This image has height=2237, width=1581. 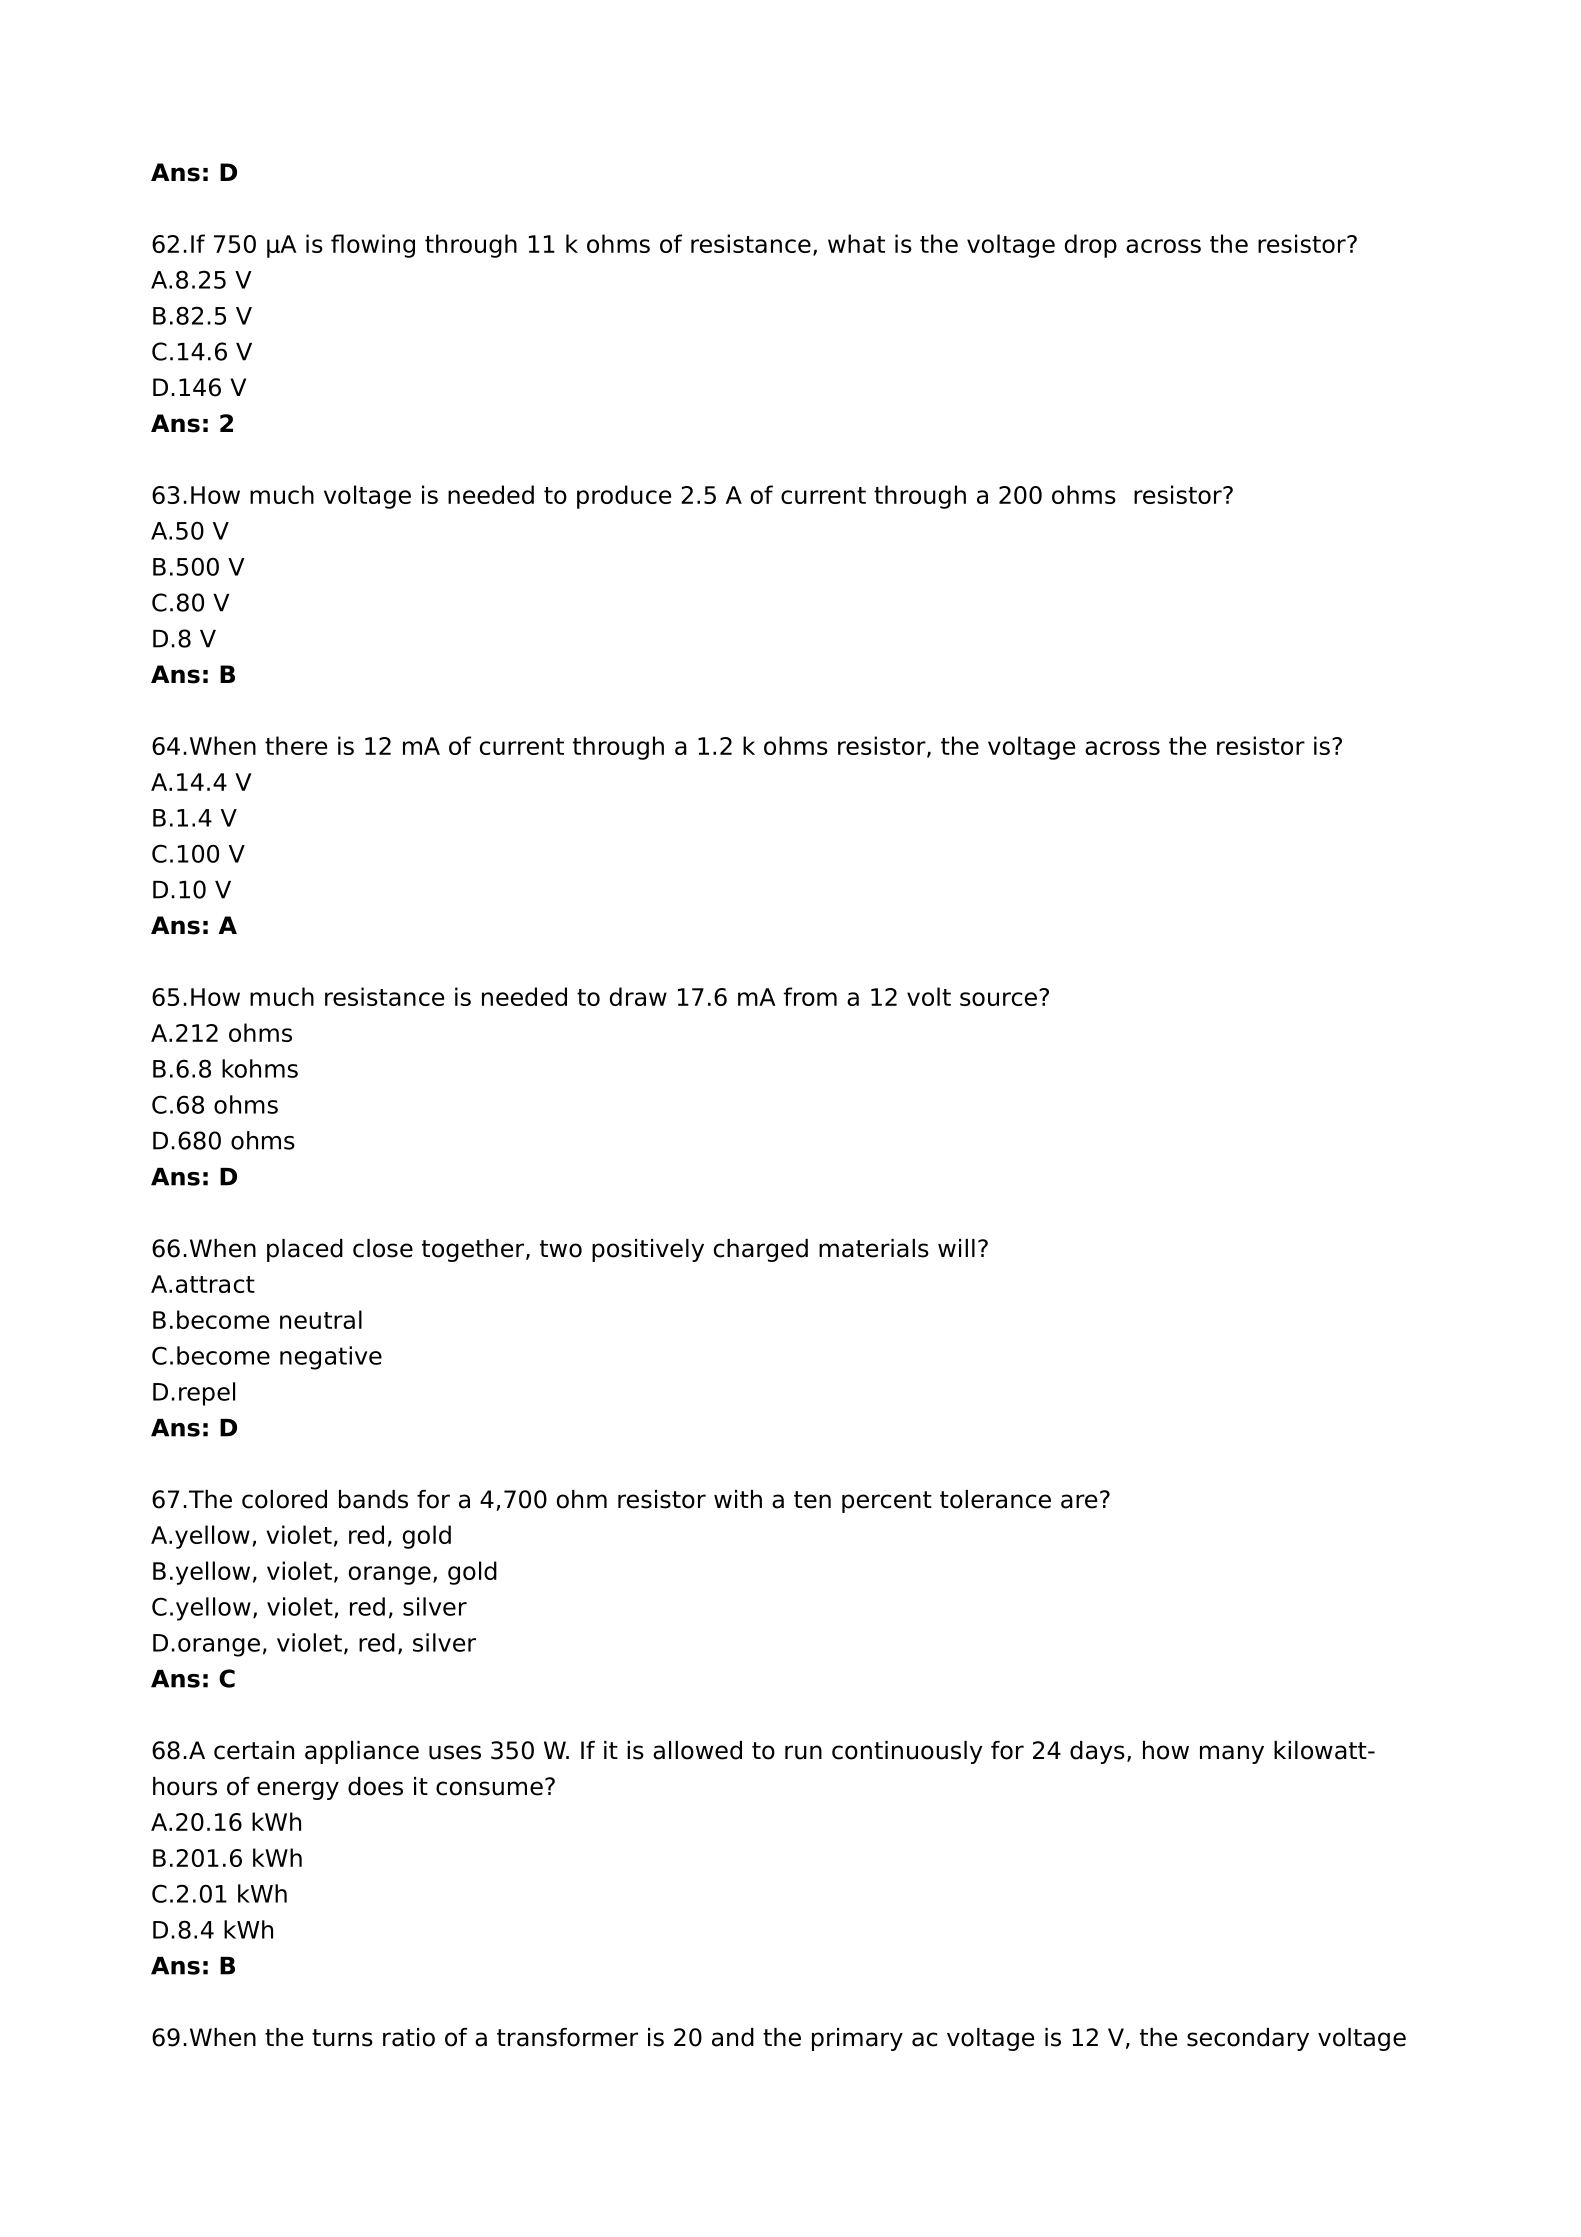 I want to click on what, so click(x=856, y=243).
